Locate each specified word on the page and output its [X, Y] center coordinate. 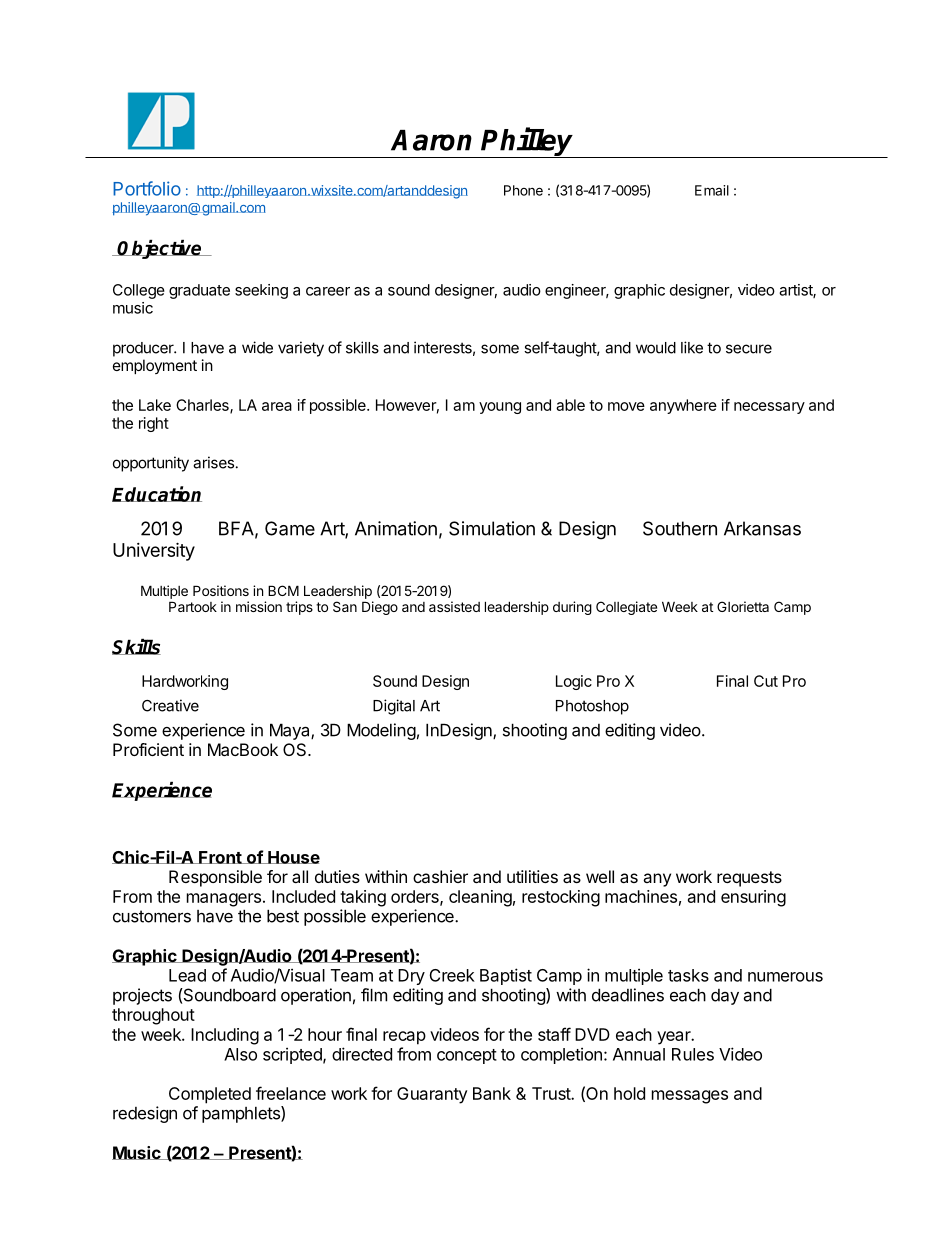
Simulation [492, 528]
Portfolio [147, 188]
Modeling [381, 731]
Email [712, 190]
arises [213, 462]
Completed [210, 1095]
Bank [492, 1093]
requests [749, 879]
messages [690, 1097]
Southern [680, 528]
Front [220, 857]
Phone [523, 190]
